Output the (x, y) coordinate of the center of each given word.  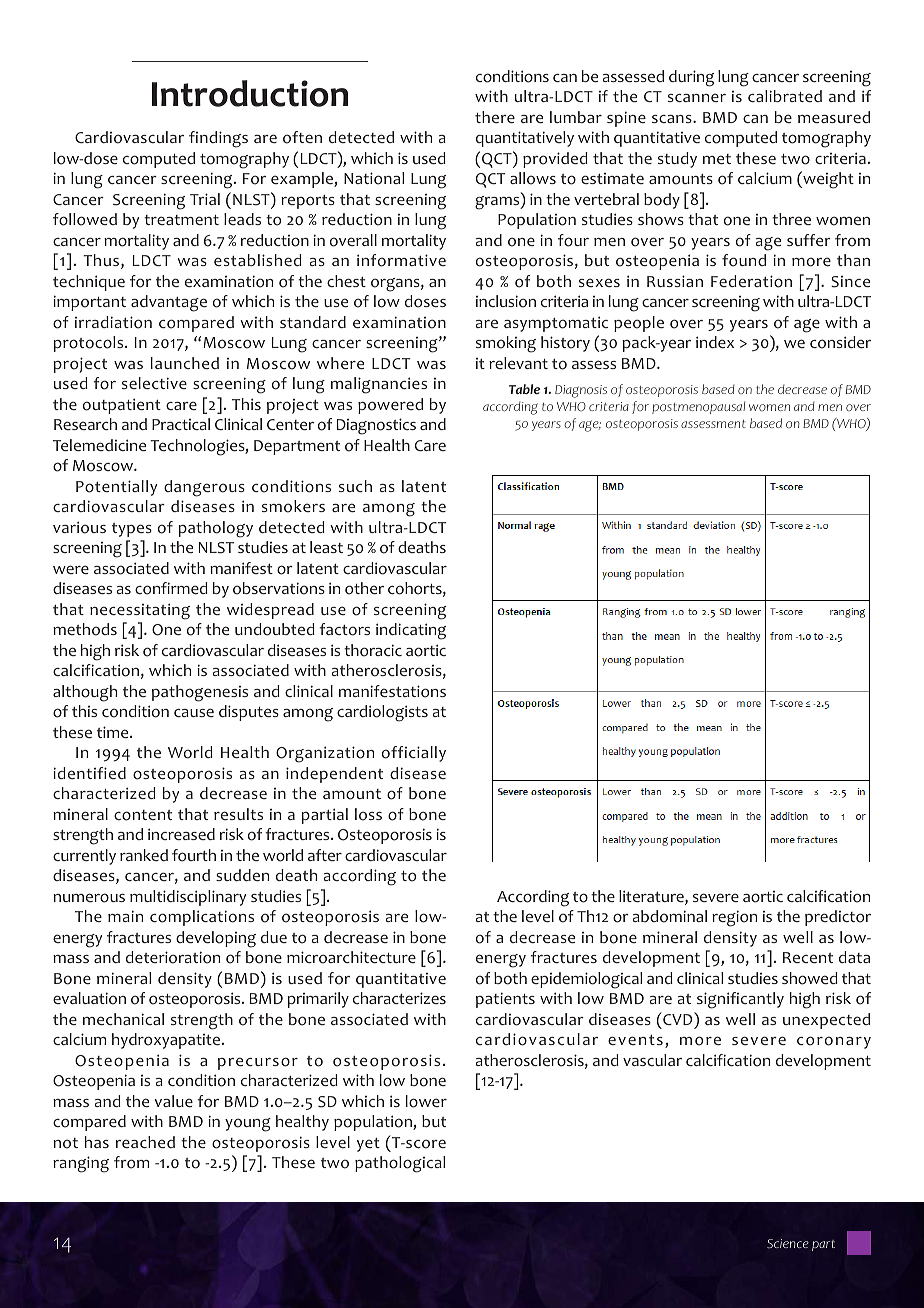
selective (154, 383)
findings (218, 139)
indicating (411, 631)
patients (505, 1000)
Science (788, 1243)
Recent (808, 957)
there (495, 117)
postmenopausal (698, 407)
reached (145, 1142)
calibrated (785, 96)
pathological (400, 1164)
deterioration (173, 957)
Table (524, 389)
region (734, 918)
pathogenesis (200, 693)
